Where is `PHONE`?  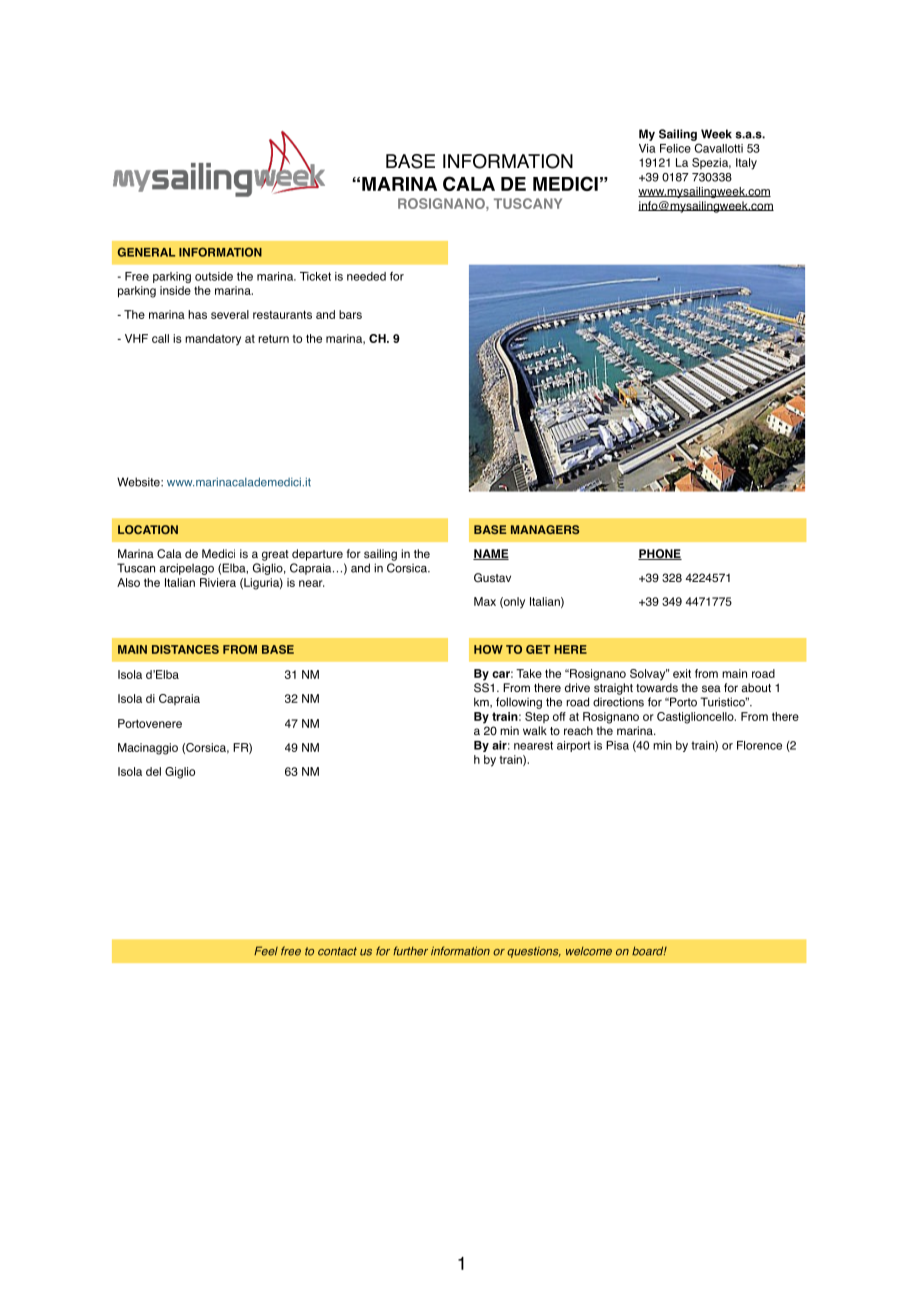 PHONE is located at coordinates (660, 554).
